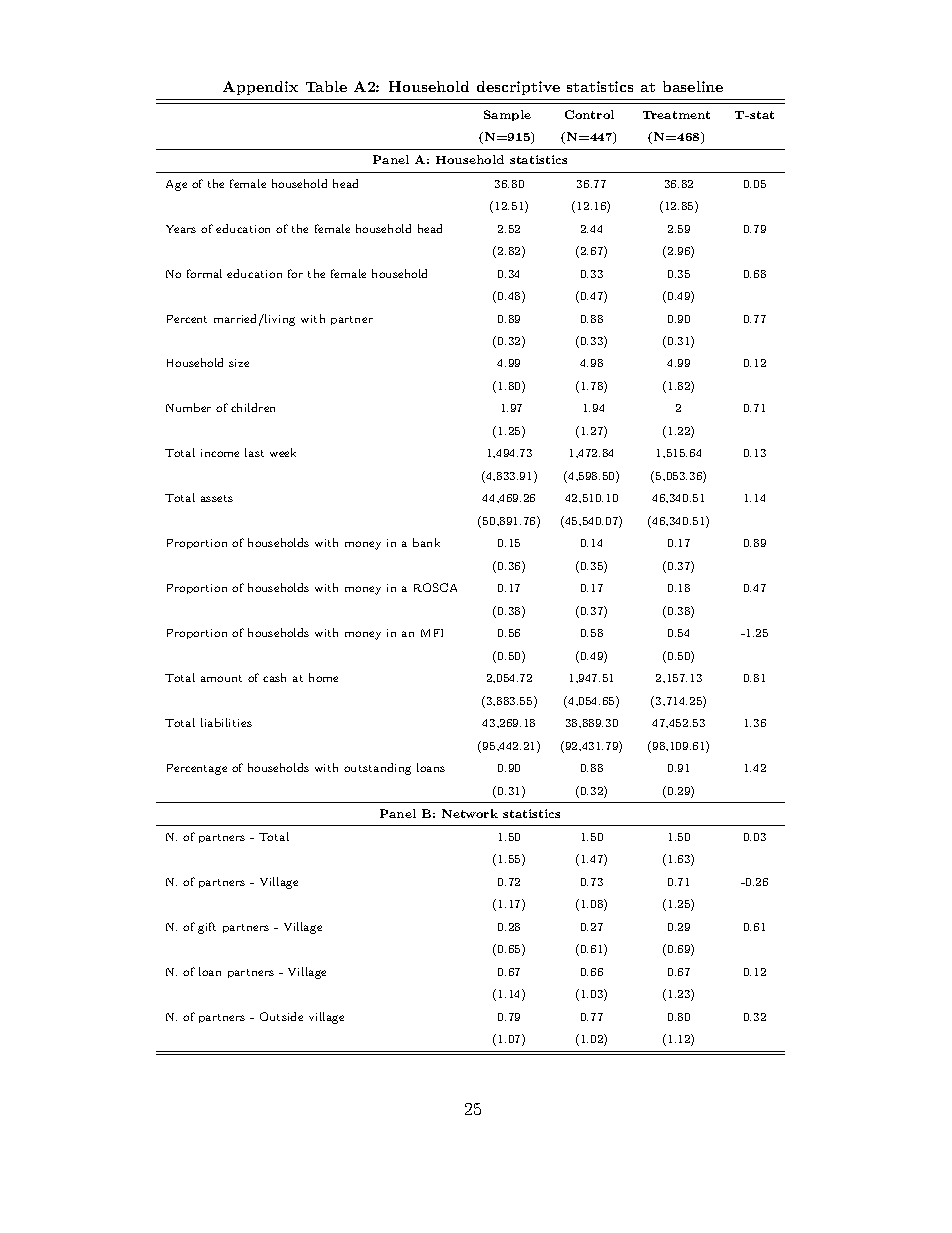 The image size is (952, 1233). I want to click on bank, so click(426, 542).
